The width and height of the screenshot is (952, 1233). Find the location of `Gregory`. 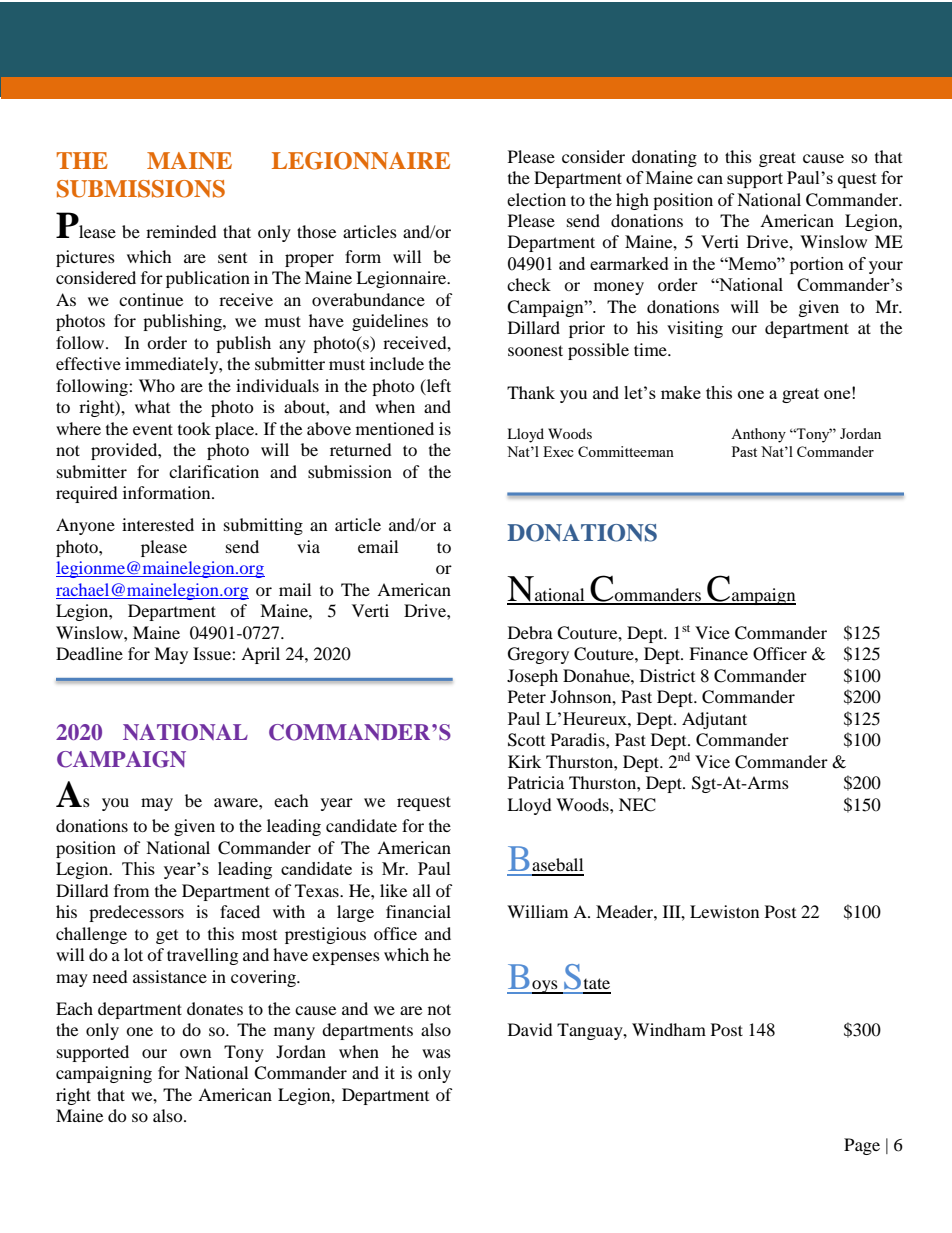

Gregory is located at coordinates (538, 655).
